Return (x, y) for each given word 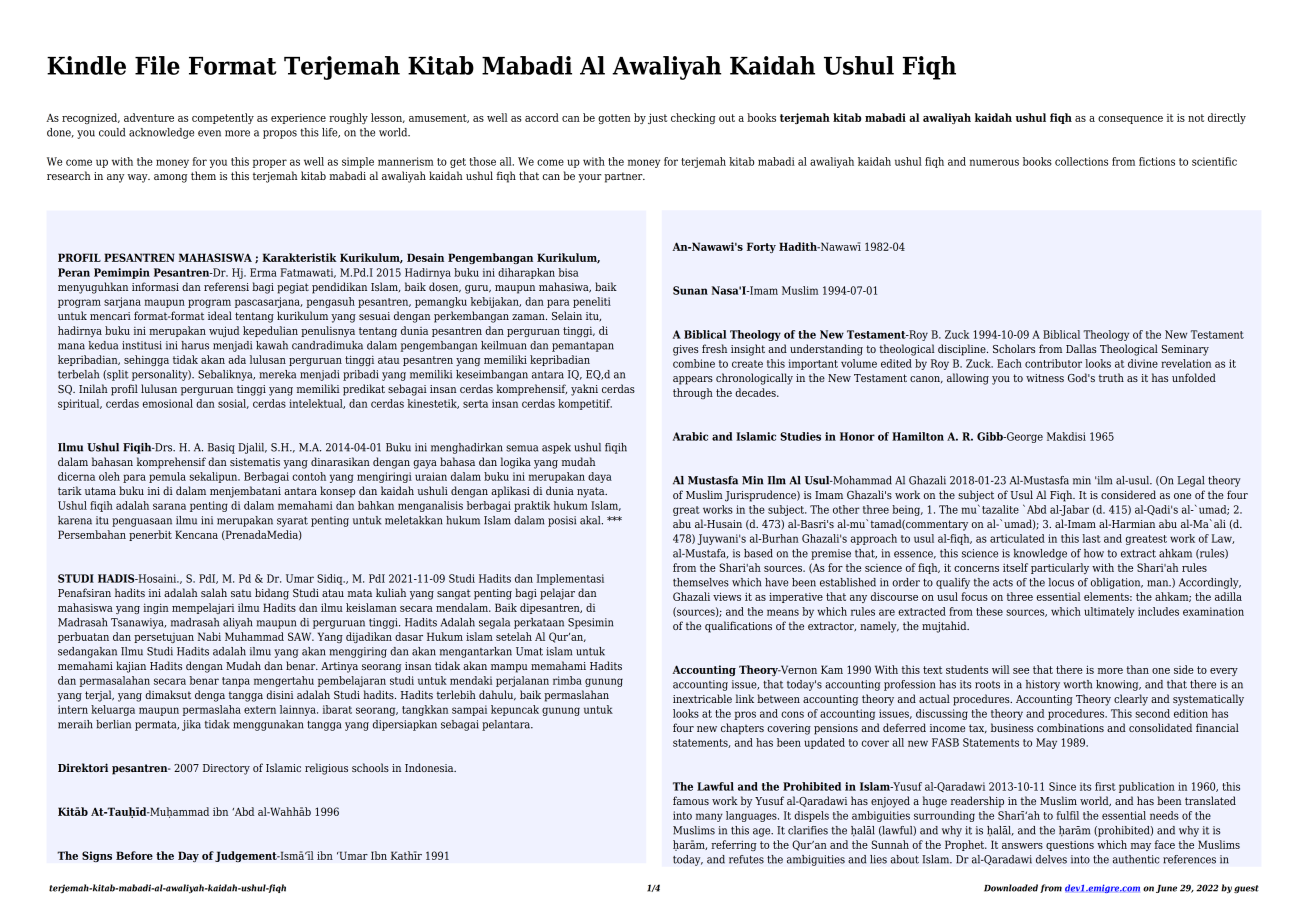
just (657, 118)
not (1196, 118)
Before (134, 855)
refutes (746, 859)
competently (223, 118)
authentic (1136, 859)
